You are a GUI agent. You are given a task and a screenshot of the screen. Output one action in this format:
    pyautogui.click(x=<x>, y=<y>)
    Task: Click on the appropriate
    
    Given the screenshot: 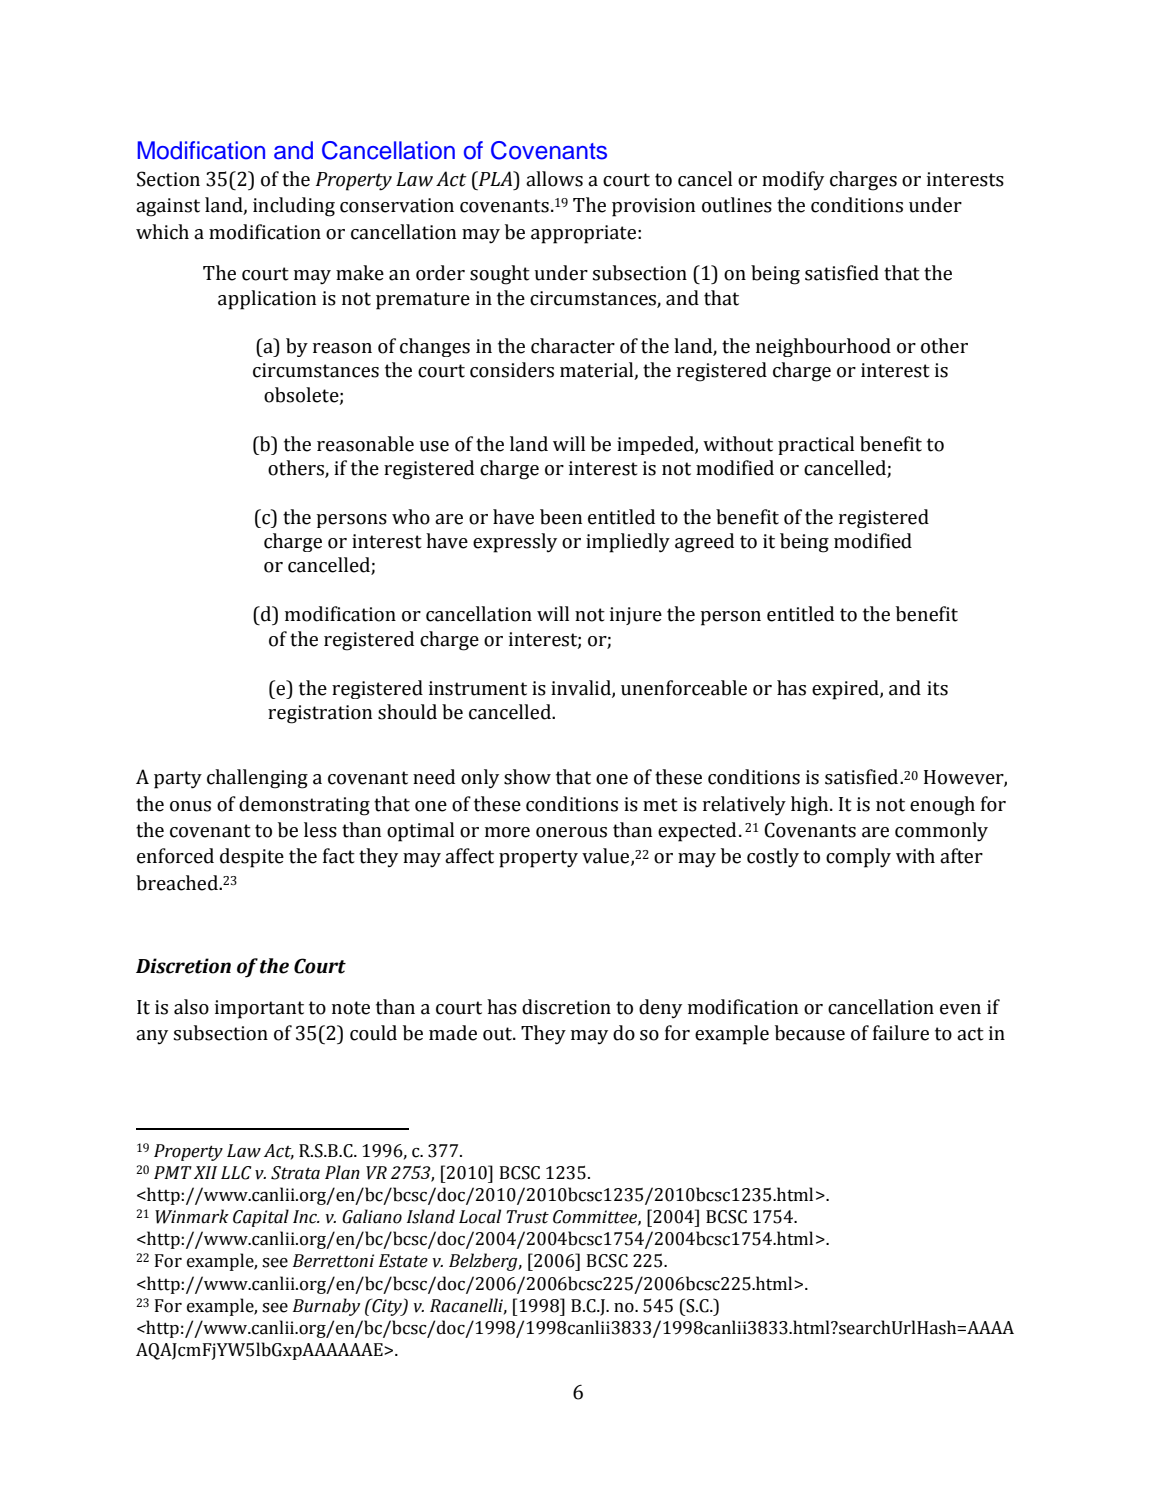 What is the action you would take?
    pyautogui.click(x=583, y=234)
